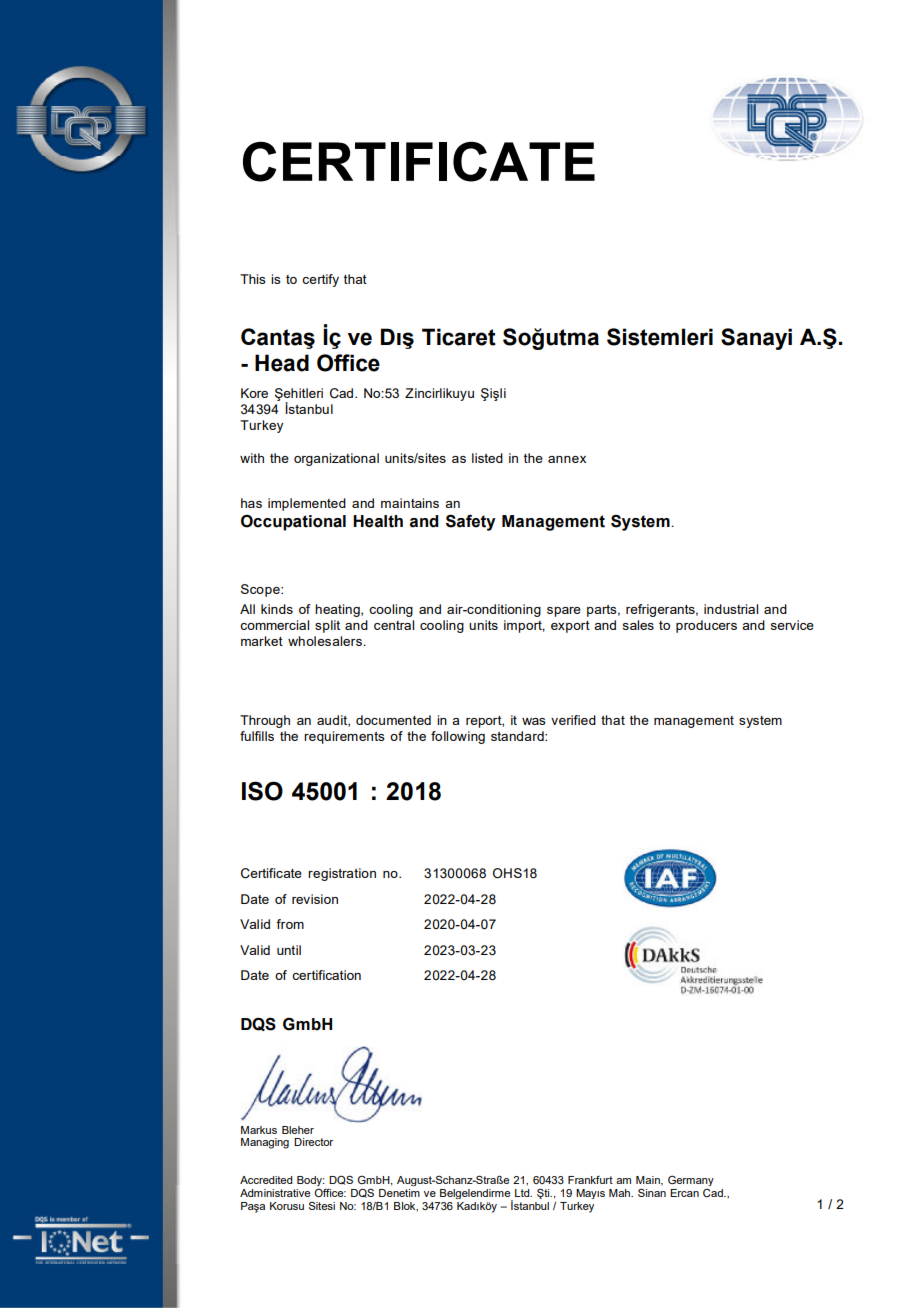 Image resolution: width=924 pixels, height=1308 pixels. What do you see at coordinates (311, 1182) in the document?
I see `Body` at bounding box center [311, 1182].
